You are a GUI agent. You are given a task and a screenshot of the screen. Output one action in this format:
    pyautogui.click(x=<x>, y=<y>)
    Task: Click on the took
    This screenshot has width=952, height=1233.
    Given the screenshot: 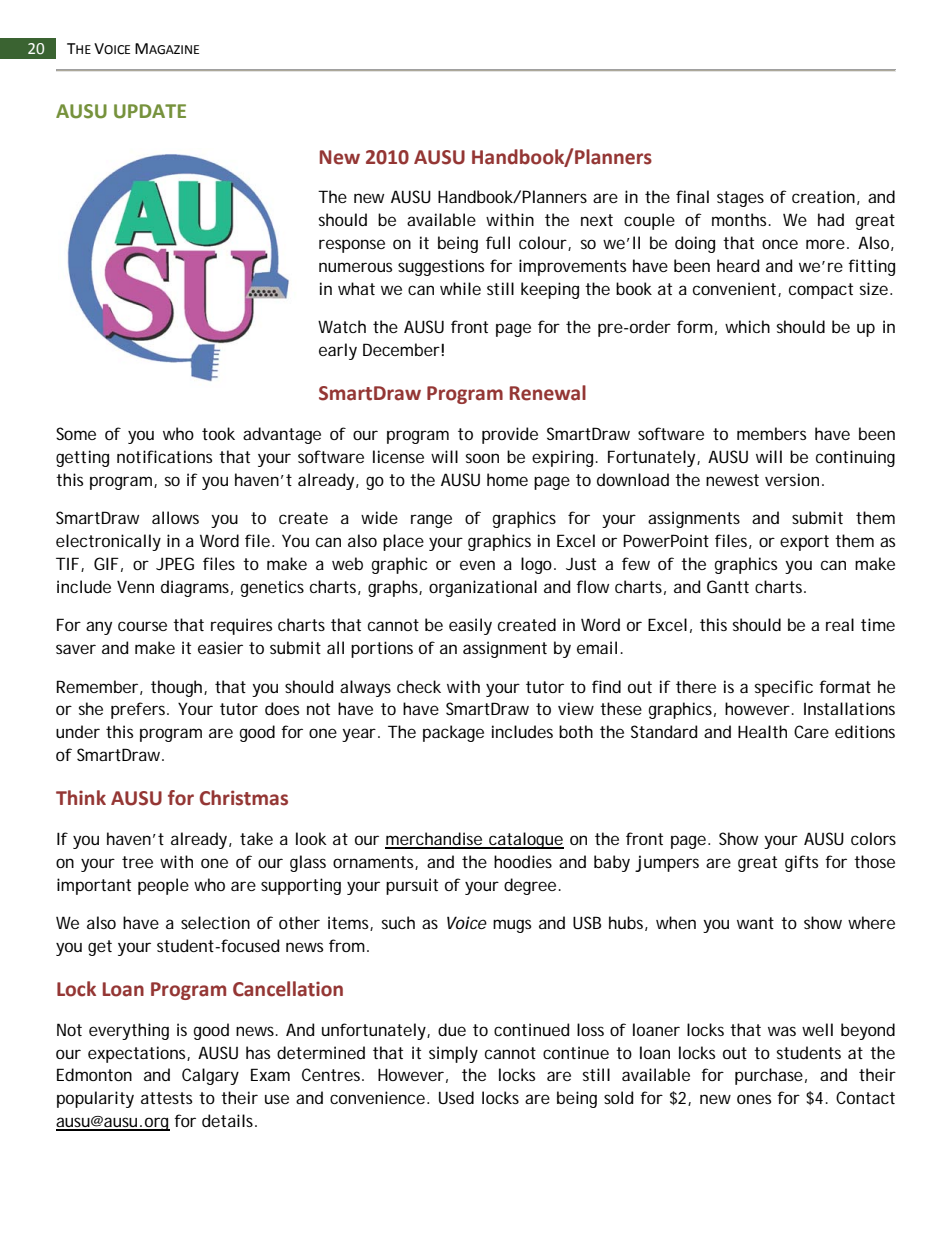 What is the action you would take?
    pyautogui.click(x=218, y=433)
